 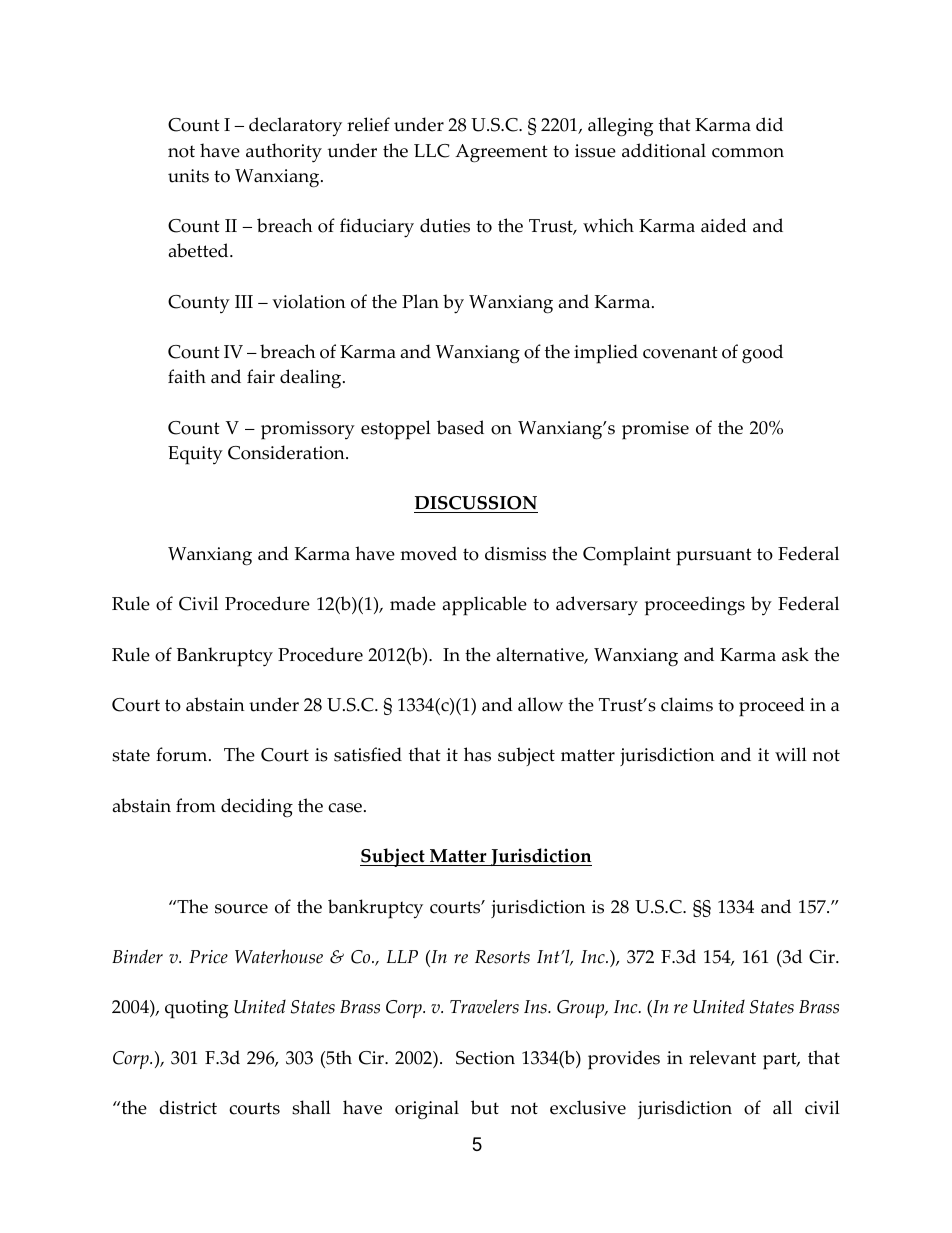 I want to click on district, so click(x=188, y=1107).
